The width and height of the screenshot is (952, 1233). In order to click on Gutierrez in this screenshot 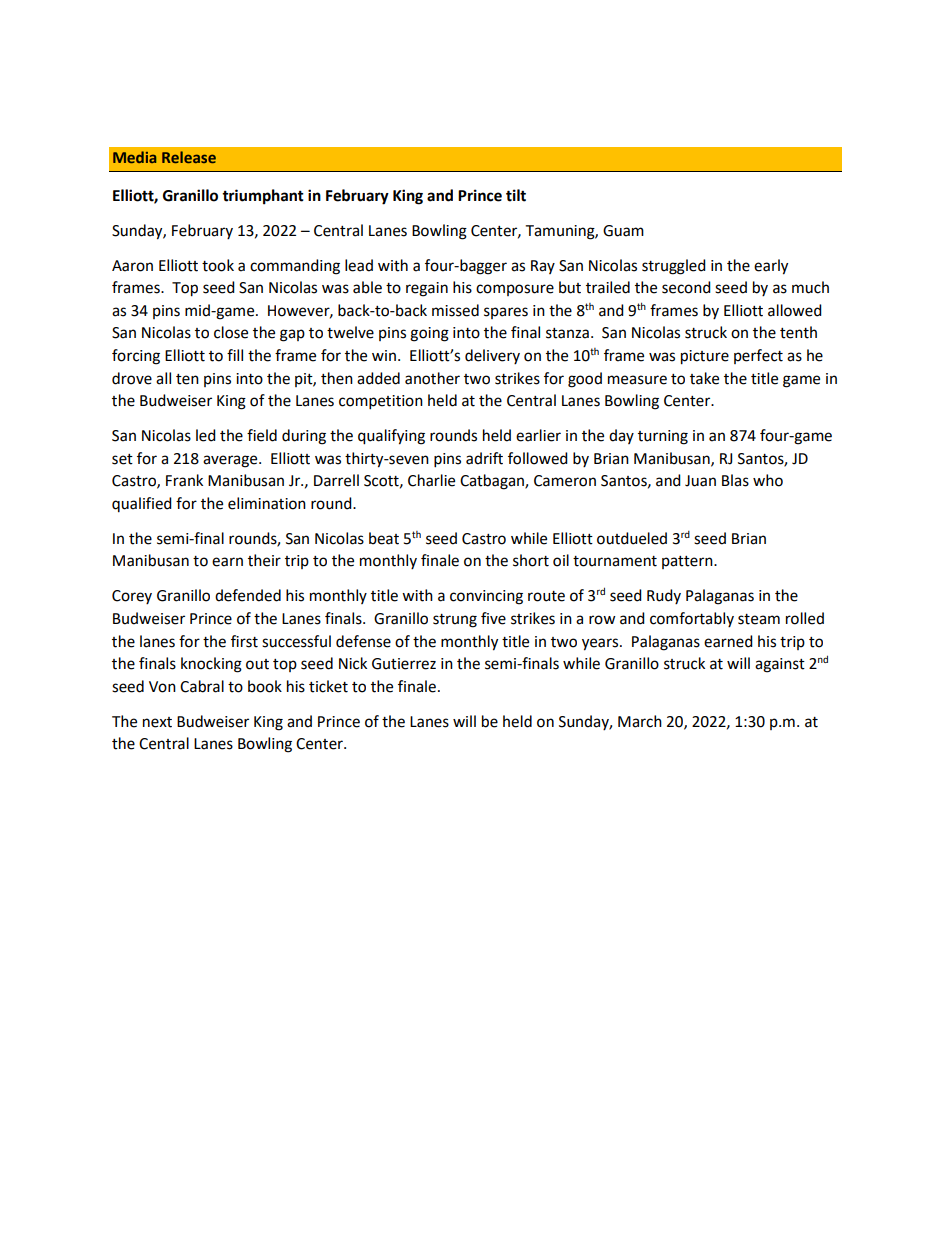, I will do `click(404, 664)`.
